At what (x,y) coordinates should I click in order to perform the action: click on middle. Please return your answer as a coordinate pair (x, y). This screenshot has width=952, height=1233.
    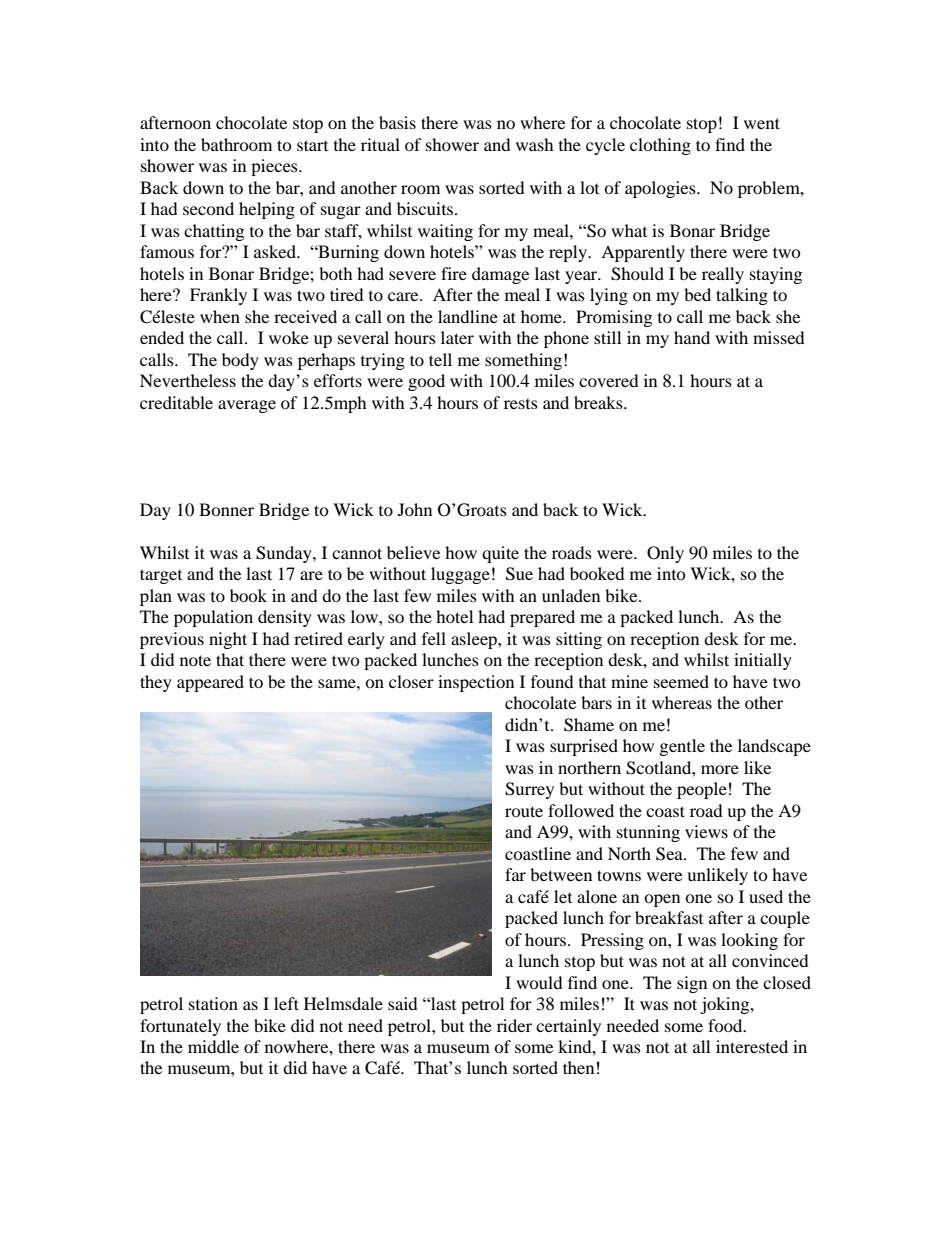
    Looking at the image, I should click on (213, 1046).
